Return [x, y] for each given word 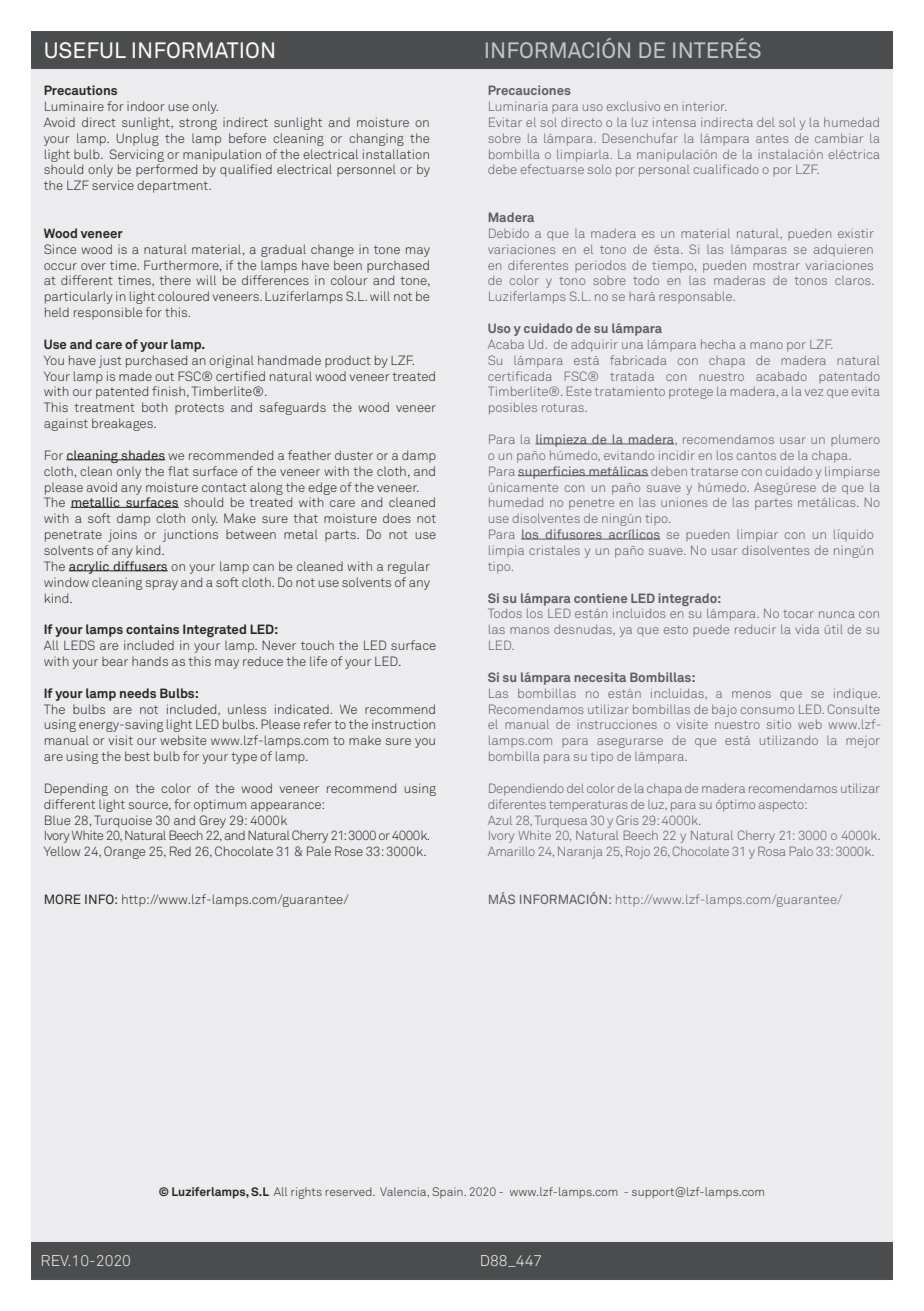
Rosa [771, 851]
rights [306, 1193]
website [183, 740]
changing [376, 139]
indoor [146, 106]
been [348, 265]
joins [122, 535]
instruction [403, 724]
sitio [779, 724]
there [175, 280]
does [397, 518]
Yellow [62, 851]
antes [772, 139]
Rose [349, 851]
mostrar [776, 266]
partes [773, 504]
